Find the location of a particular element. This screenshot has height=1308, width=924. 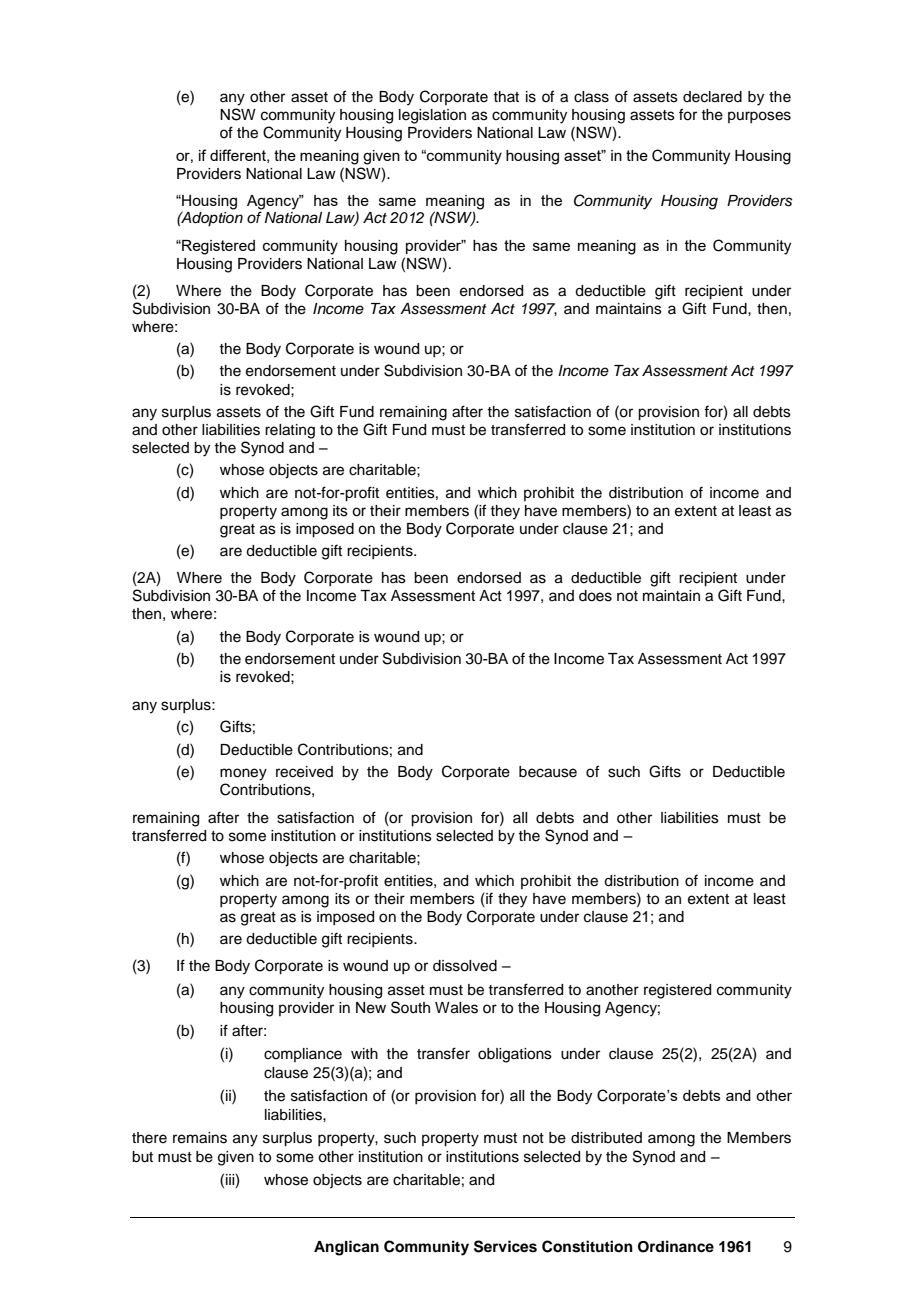

declared is located at coordinates (712, 97).
